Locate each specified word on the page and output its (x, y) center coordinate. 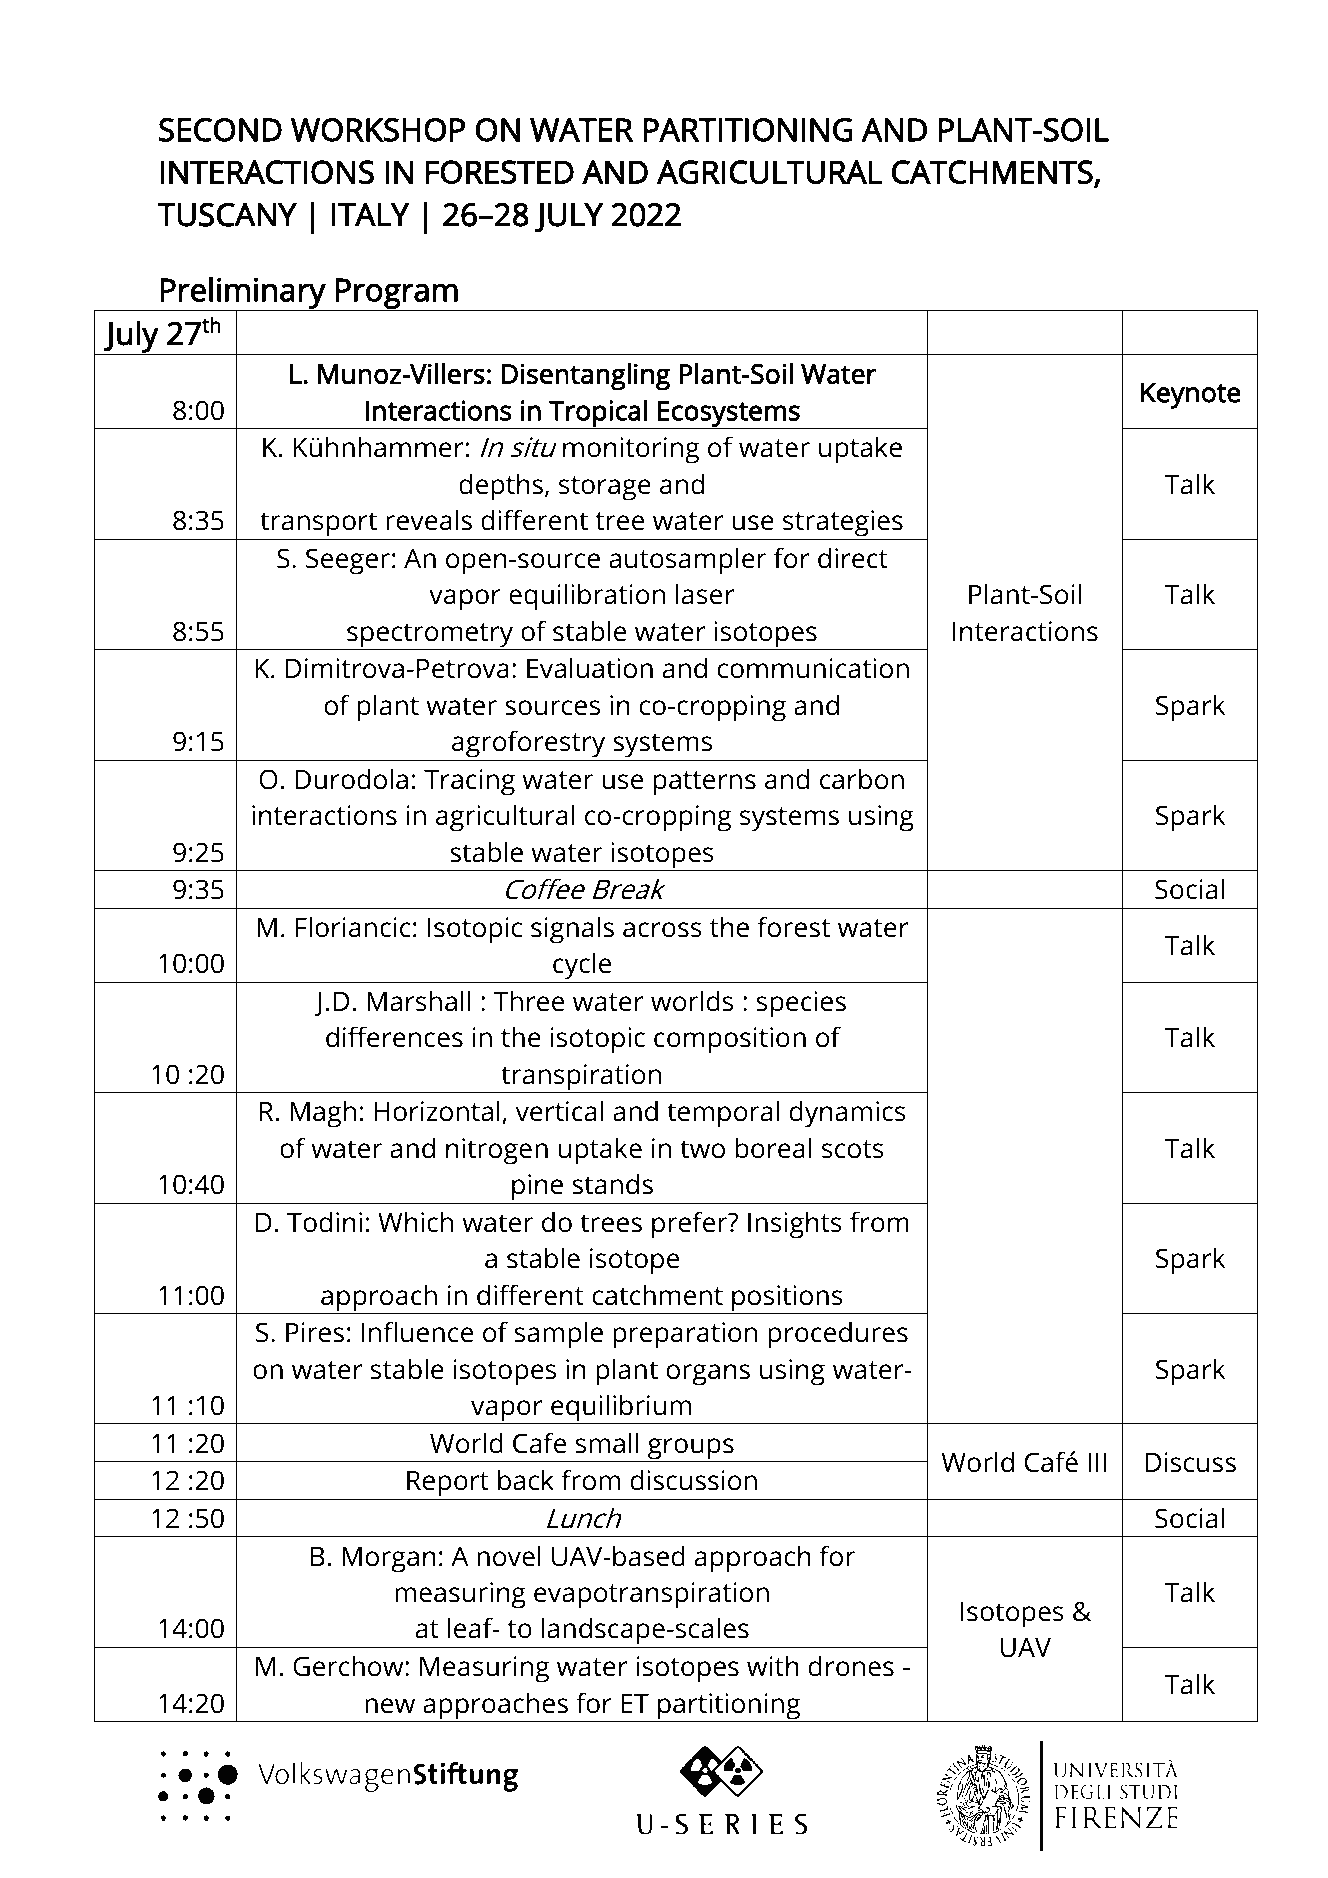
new (390, 1706)
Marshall (419, 1001)
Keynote (1191, 395)
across (662, 930)
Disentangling (586, 377)
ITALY (371, 215)
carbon (862, 779)
